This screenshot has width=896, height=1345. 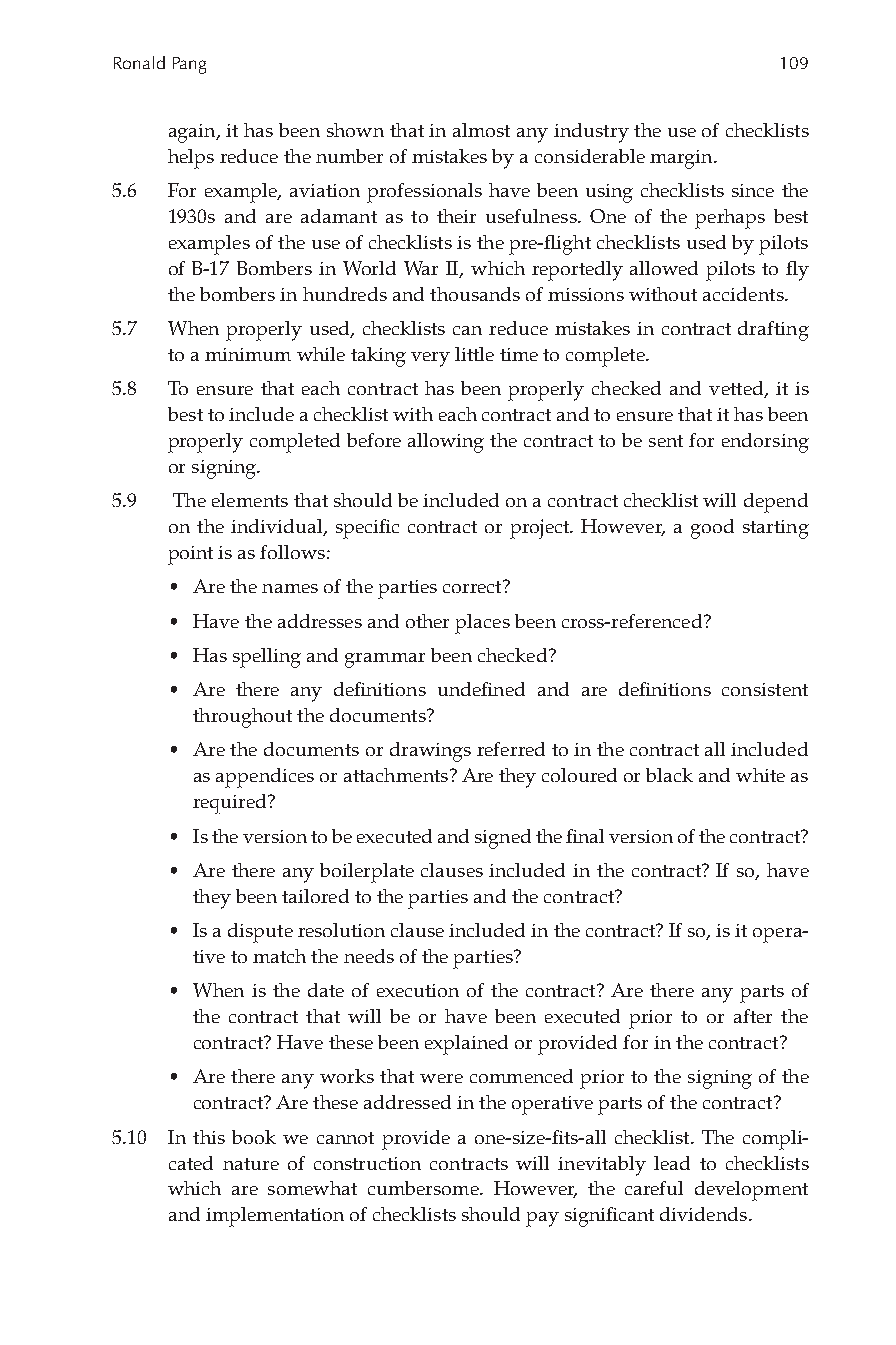 I want to click on allowing, so click(x=446, y=443).
